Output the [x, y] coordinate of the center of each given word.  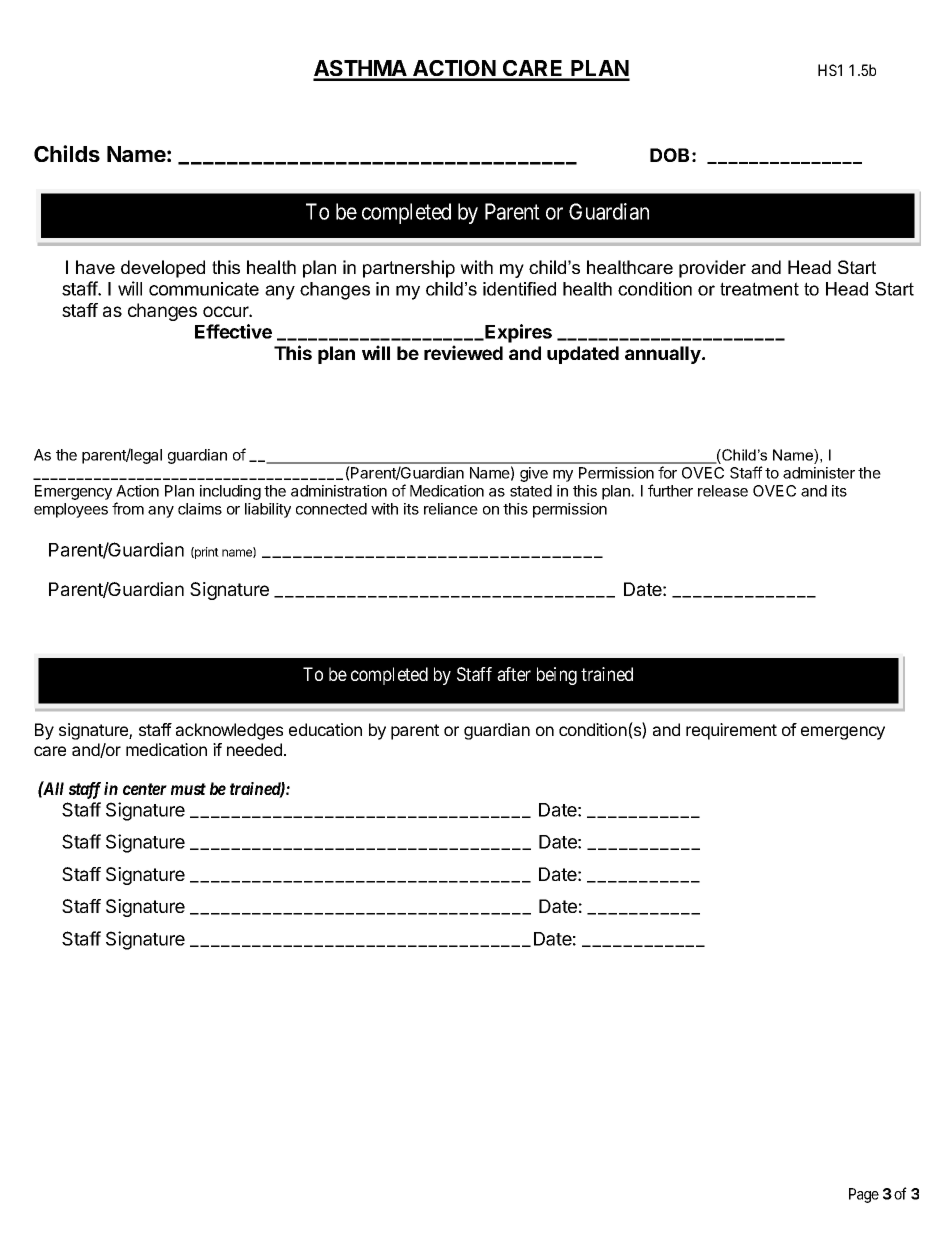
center [145, 789]
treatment [759, 289]
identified [519, 289]
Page [864, 1195]
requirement [731, 731]
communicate [204, 289]
